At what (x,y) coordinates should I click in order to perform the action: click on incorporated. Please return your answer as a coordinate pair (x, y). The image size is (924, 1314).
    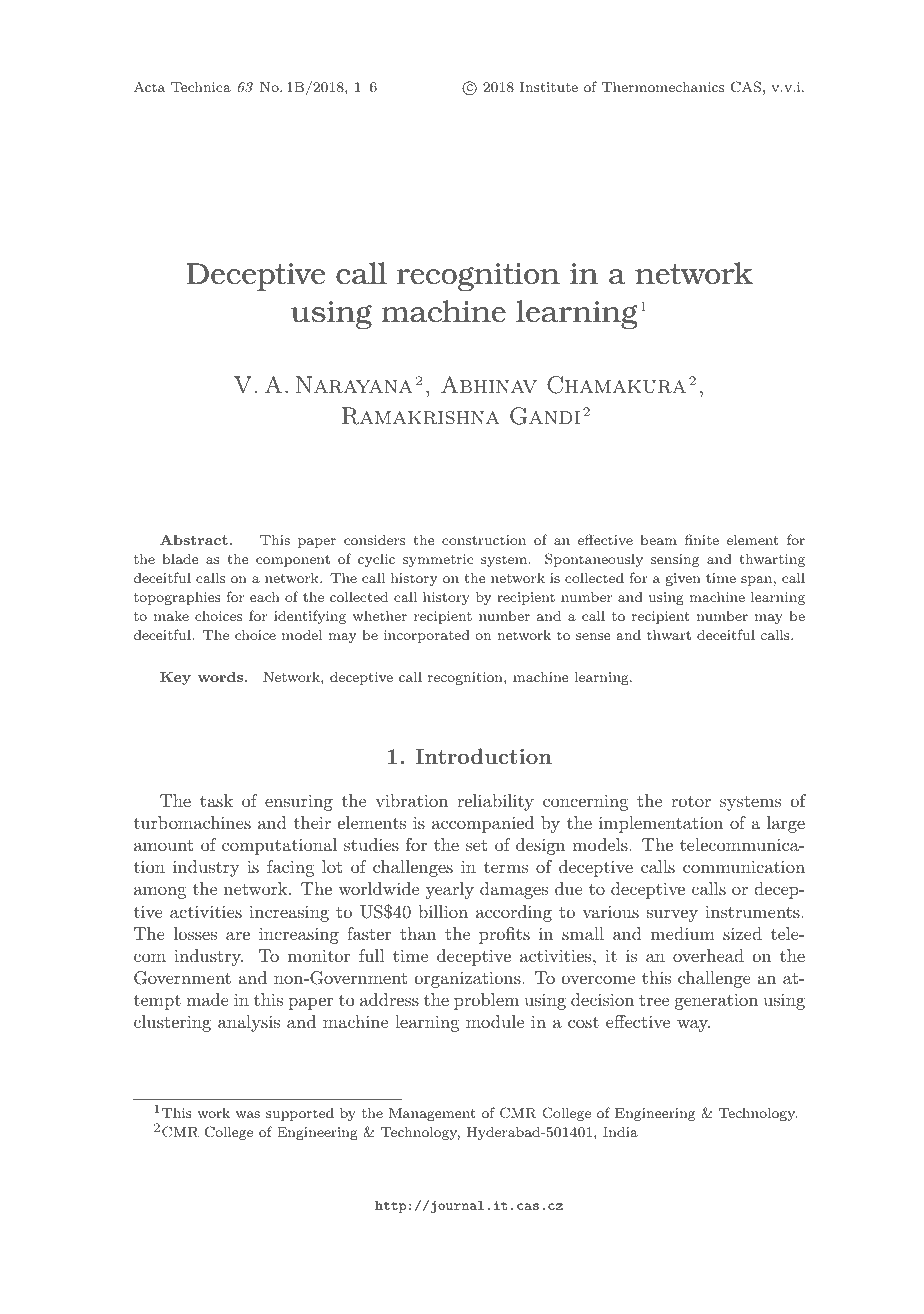
    Looking at the image, I should click on (427, 636).
